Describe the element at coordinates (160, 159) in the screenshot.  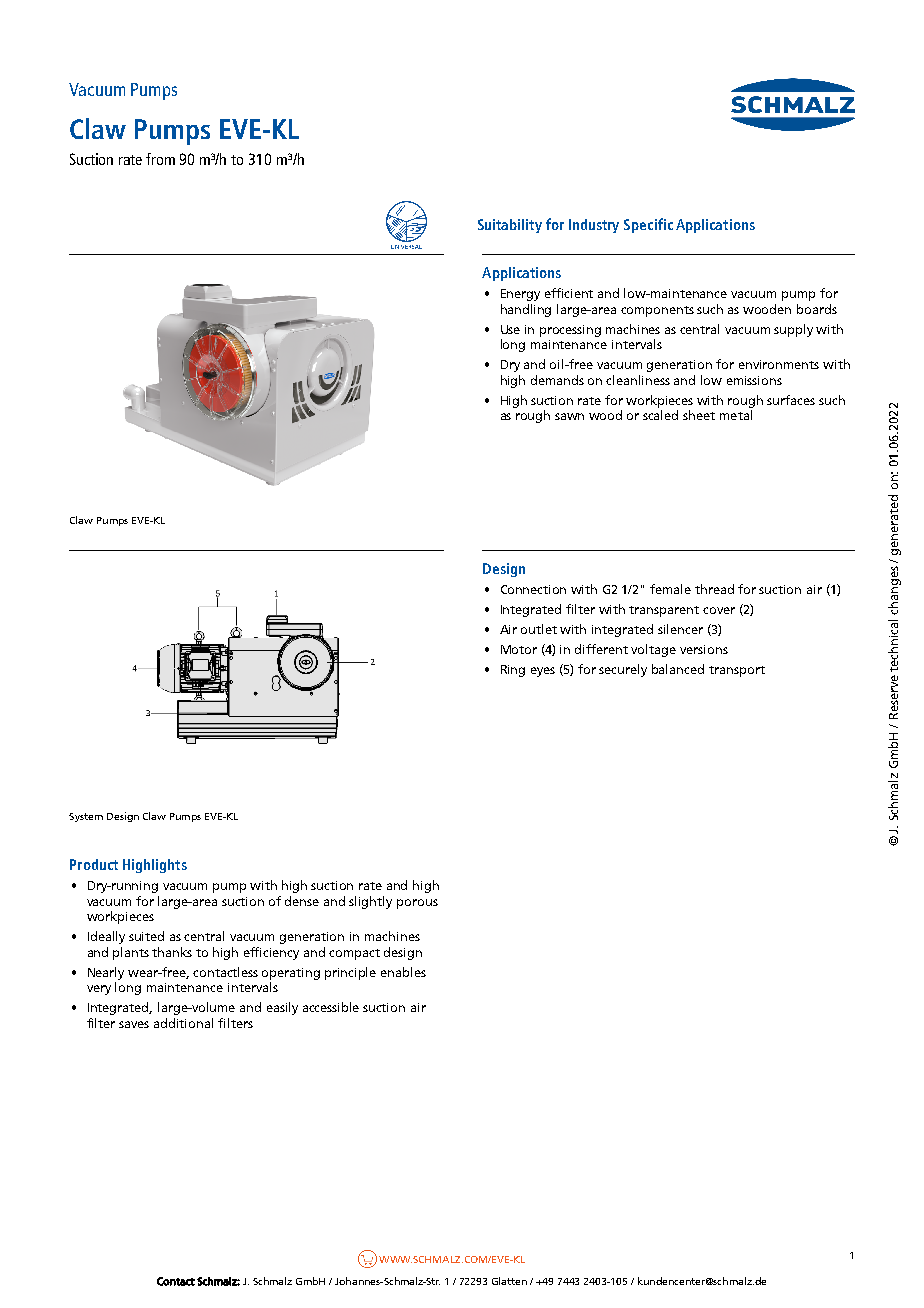
I see `from` at that location.
